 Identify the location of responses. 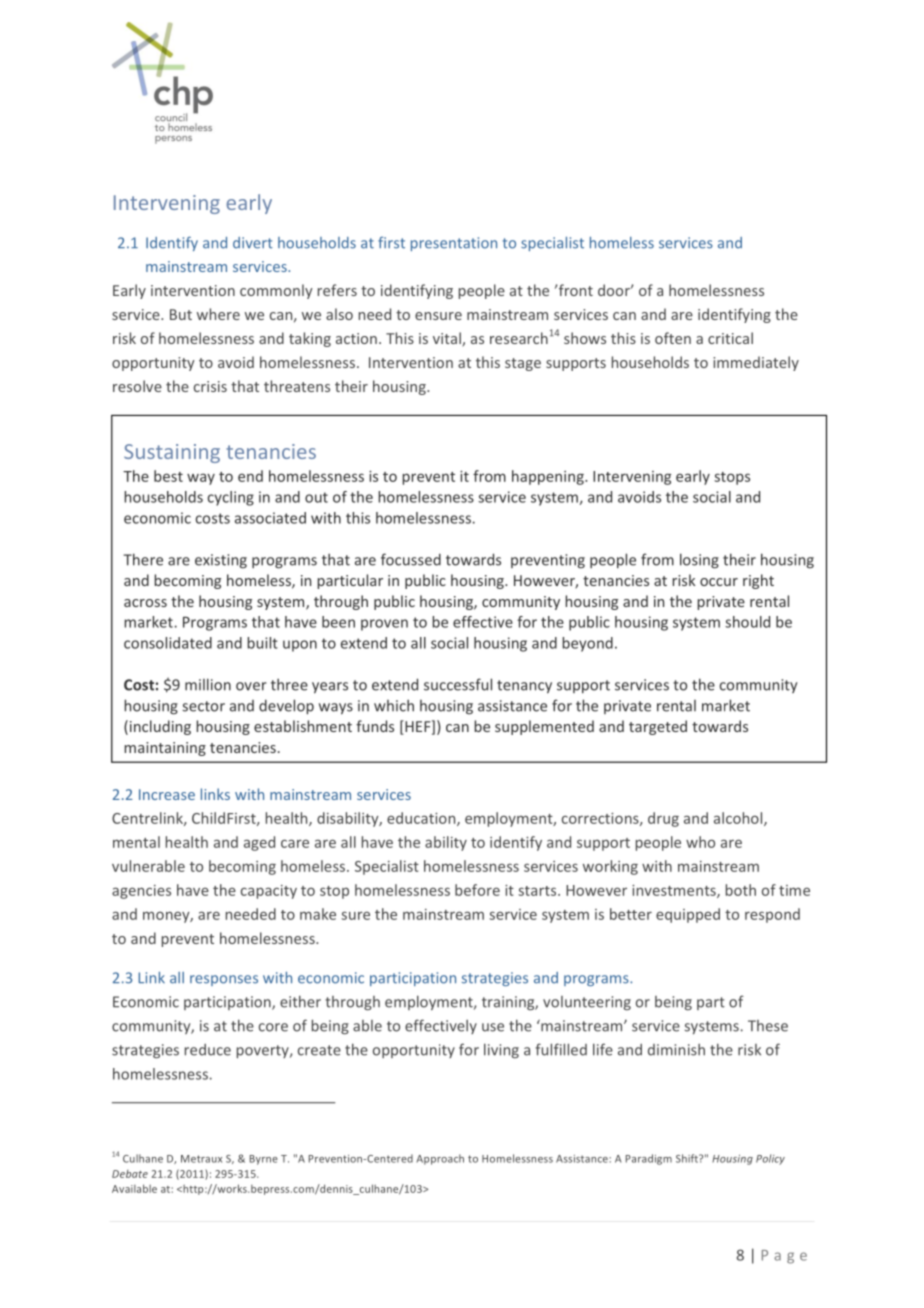
(224, 980).
